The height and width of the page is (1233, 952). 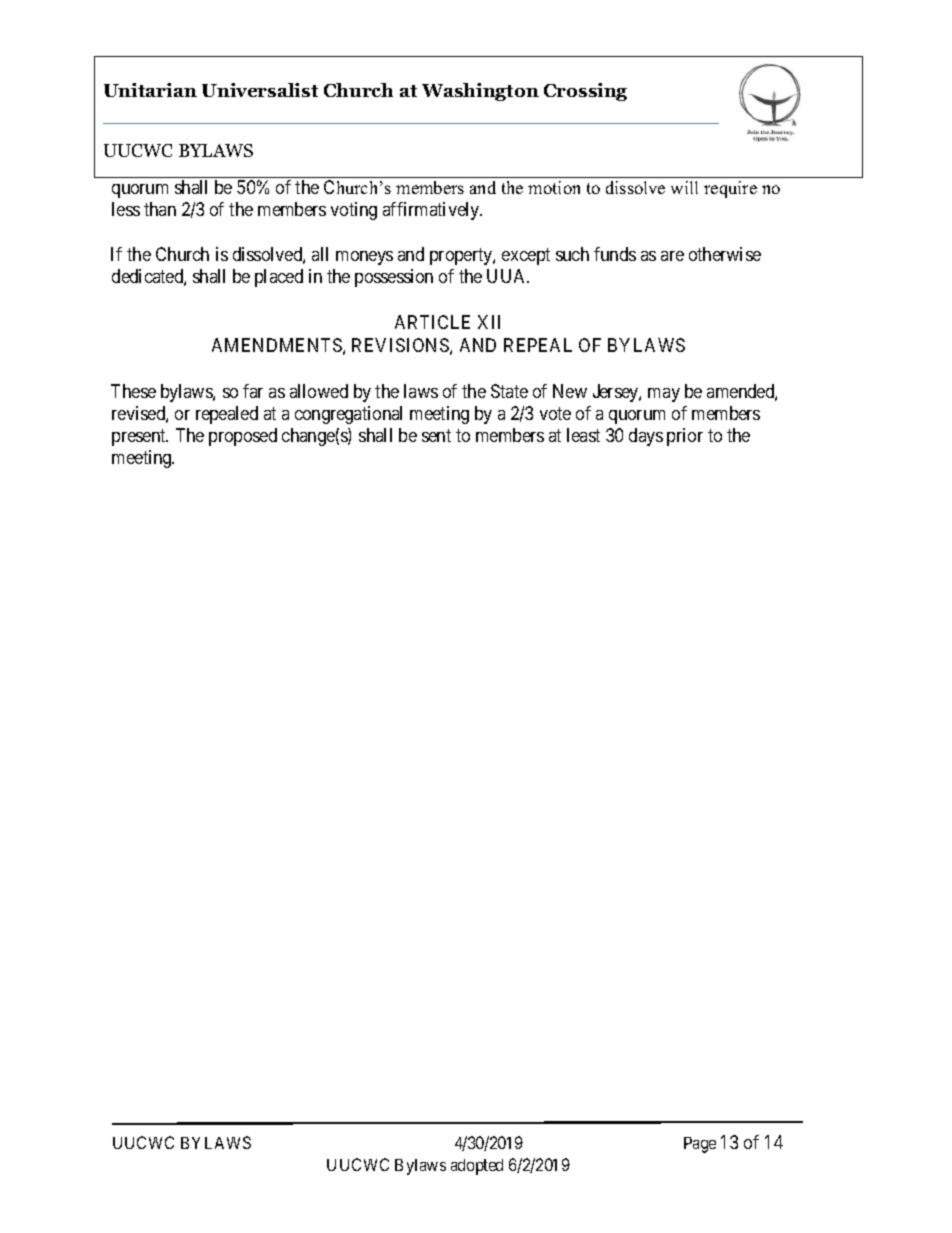 What do you see at coordinates (150, 90) in the page?
I see `Unitarian` at bounding box center [150, 90].
